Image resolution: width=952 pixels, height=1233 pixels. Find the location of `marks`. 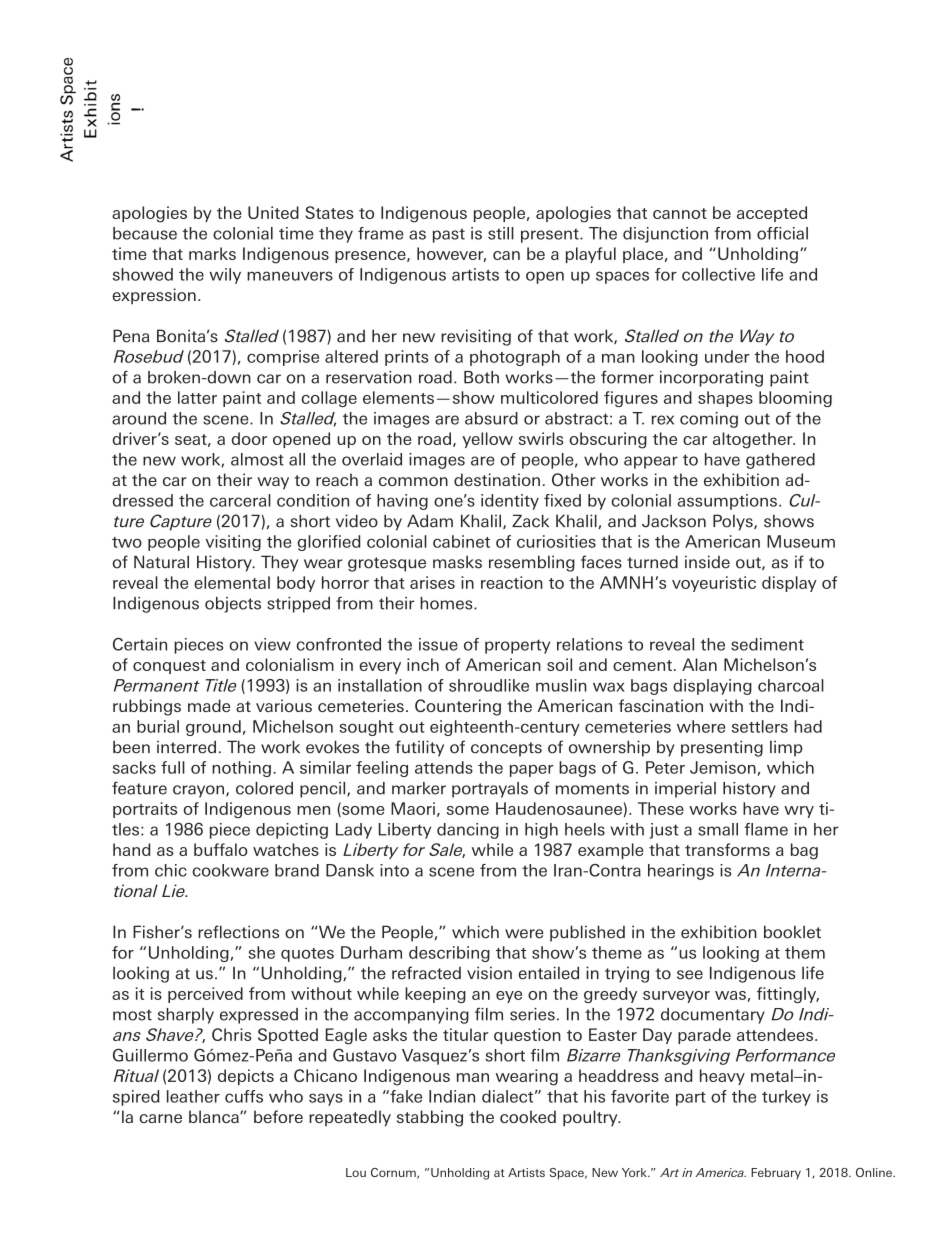

marks is located at coordinates (212, 253).
